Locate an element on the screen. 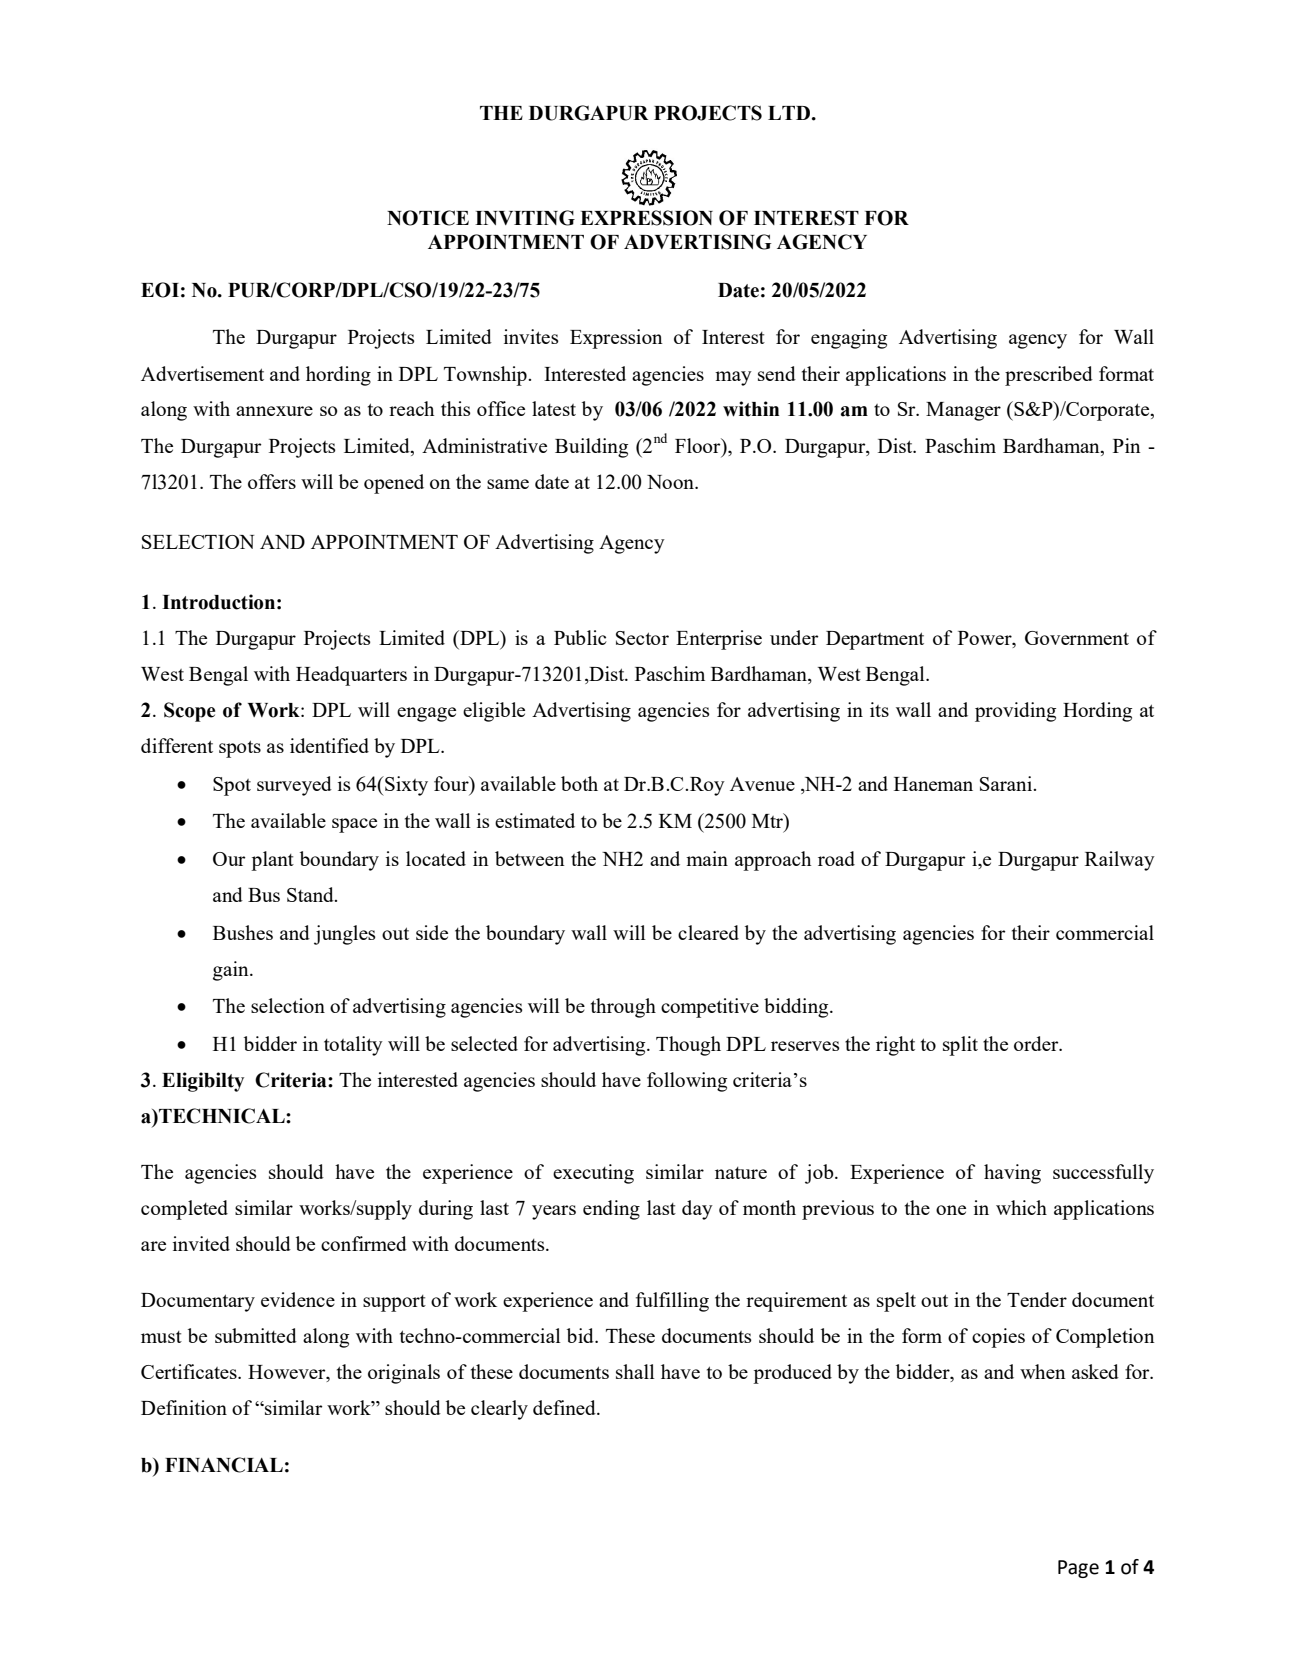  plant is located at coordinates (272, 861).
